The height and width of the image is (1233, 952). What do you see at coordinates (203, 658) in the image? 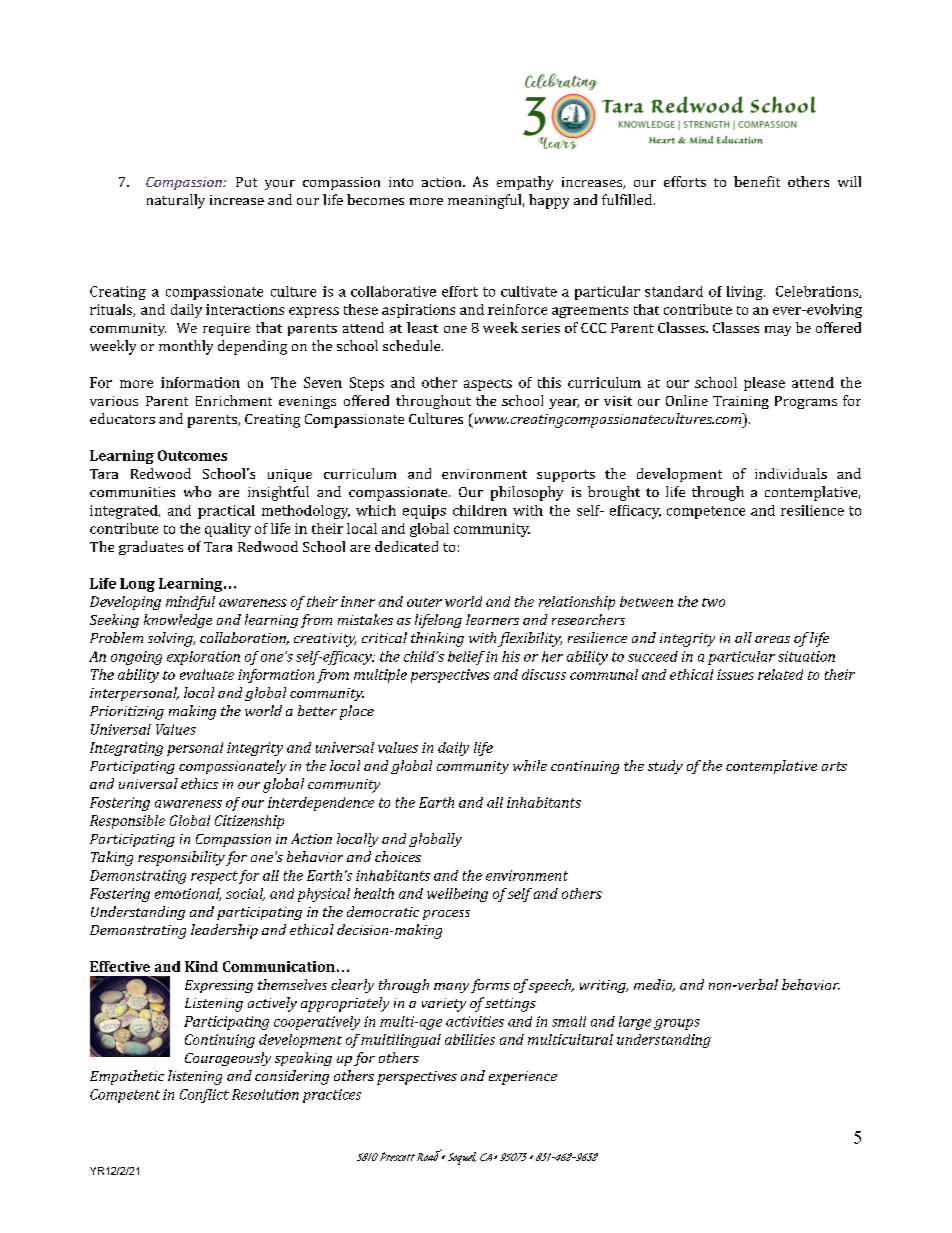
I see `exploration` at bounding box center [203, 658].
